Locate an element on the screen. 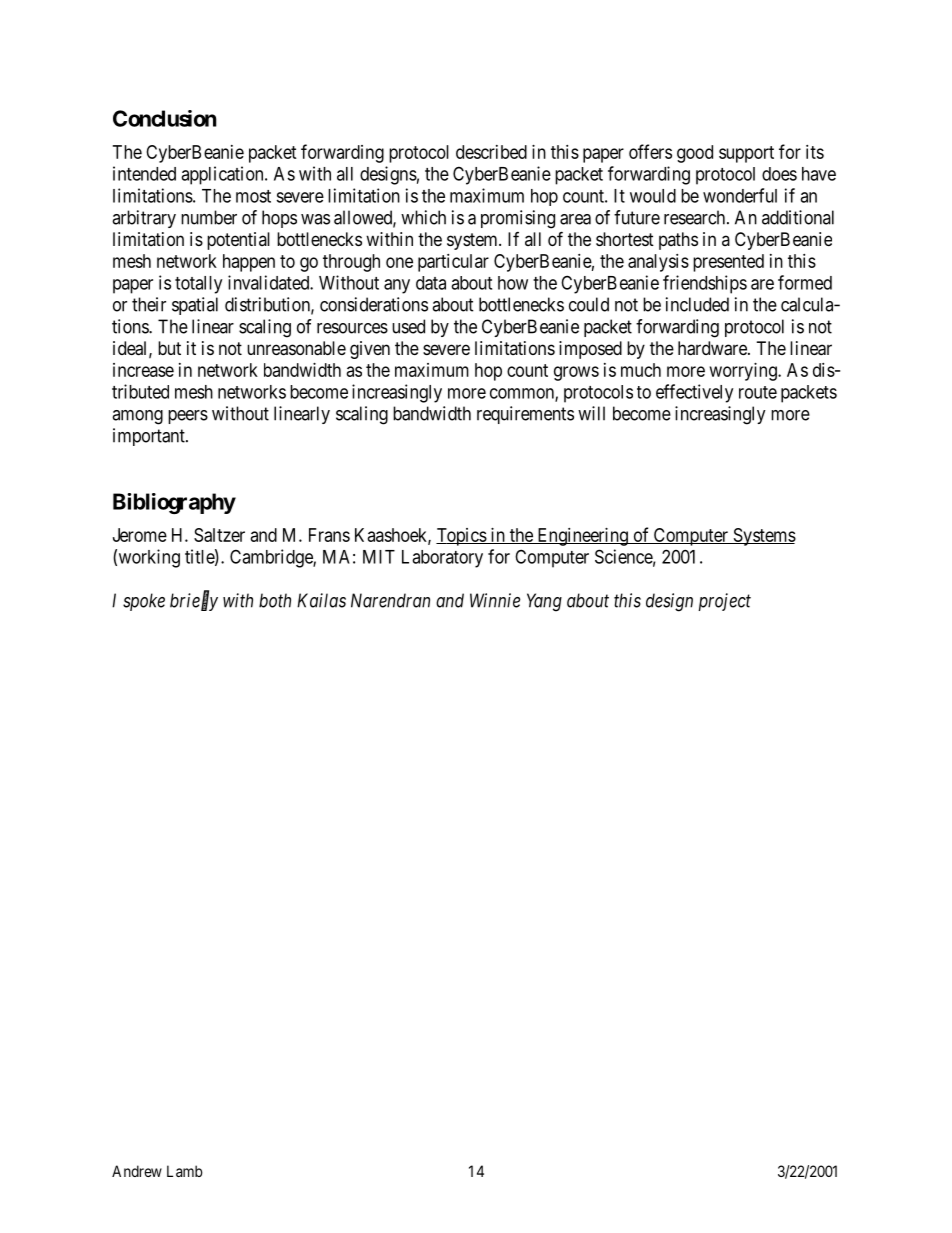 This screenshot has height=1233, width=952. Lamb is located at coordinates (185, 1171).
